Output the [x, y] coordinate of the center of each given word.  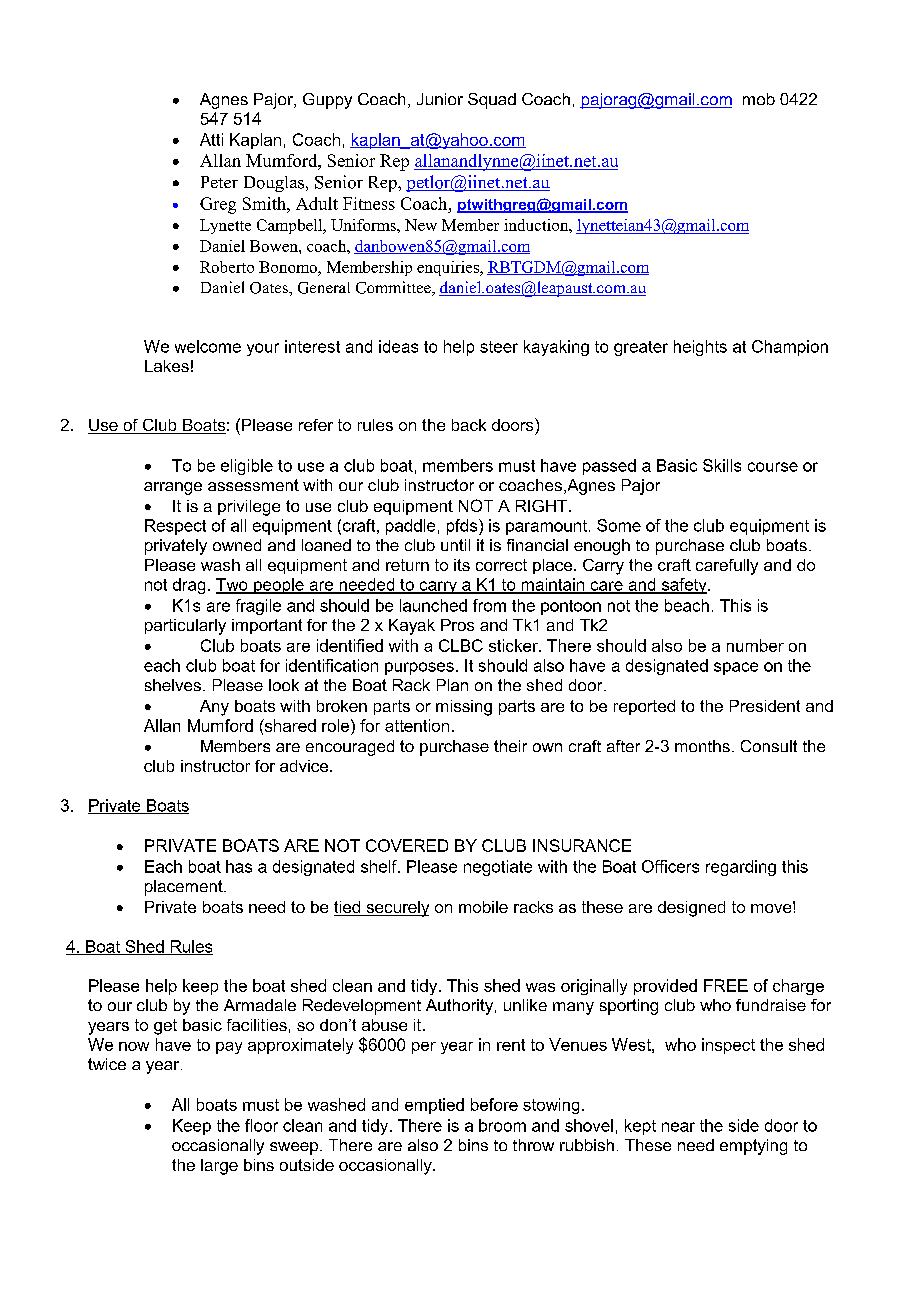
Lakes [167, 366]
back [469, 425]
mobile [483, 907]
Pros [457, 625]
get [165, 1027]
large [219, 1167]
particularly [185, 627]
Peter [219, 182]
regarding [741, 868]
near [678, 1127]
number [755, 645]
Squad [492, 101]
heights [700, 348]
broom [502, 1125]
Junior [440, 99]
